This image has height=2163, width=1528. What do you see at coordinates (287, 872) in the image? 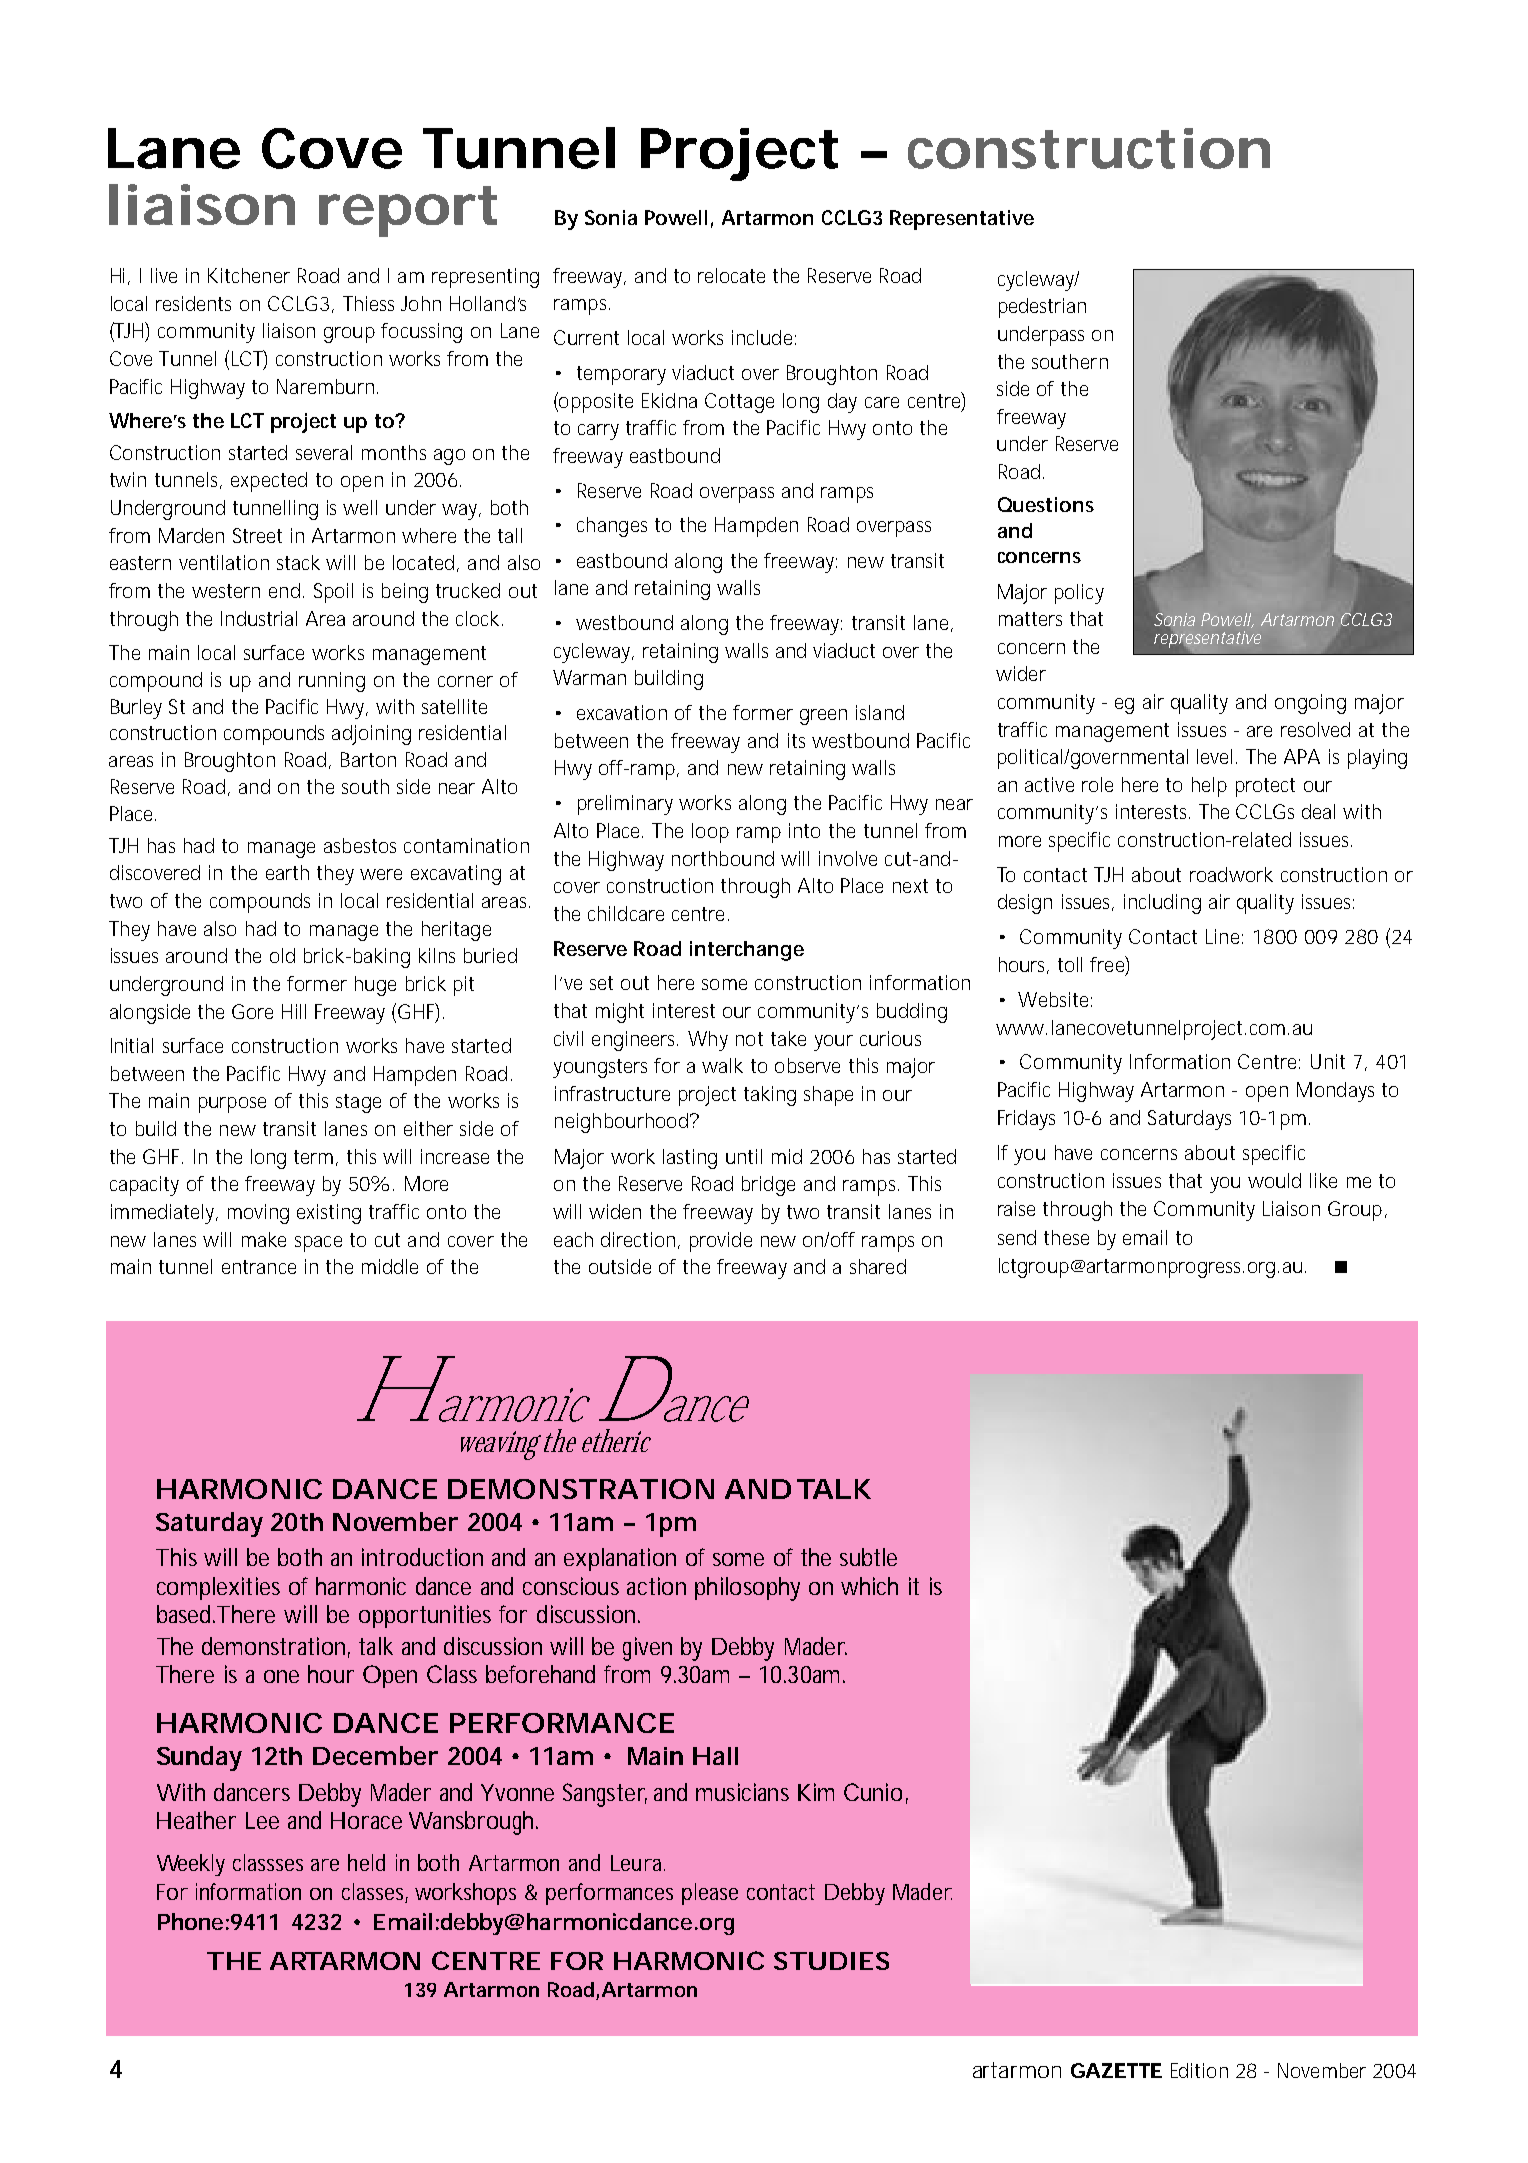
I see `earth` at bounding box center [287, 872].
